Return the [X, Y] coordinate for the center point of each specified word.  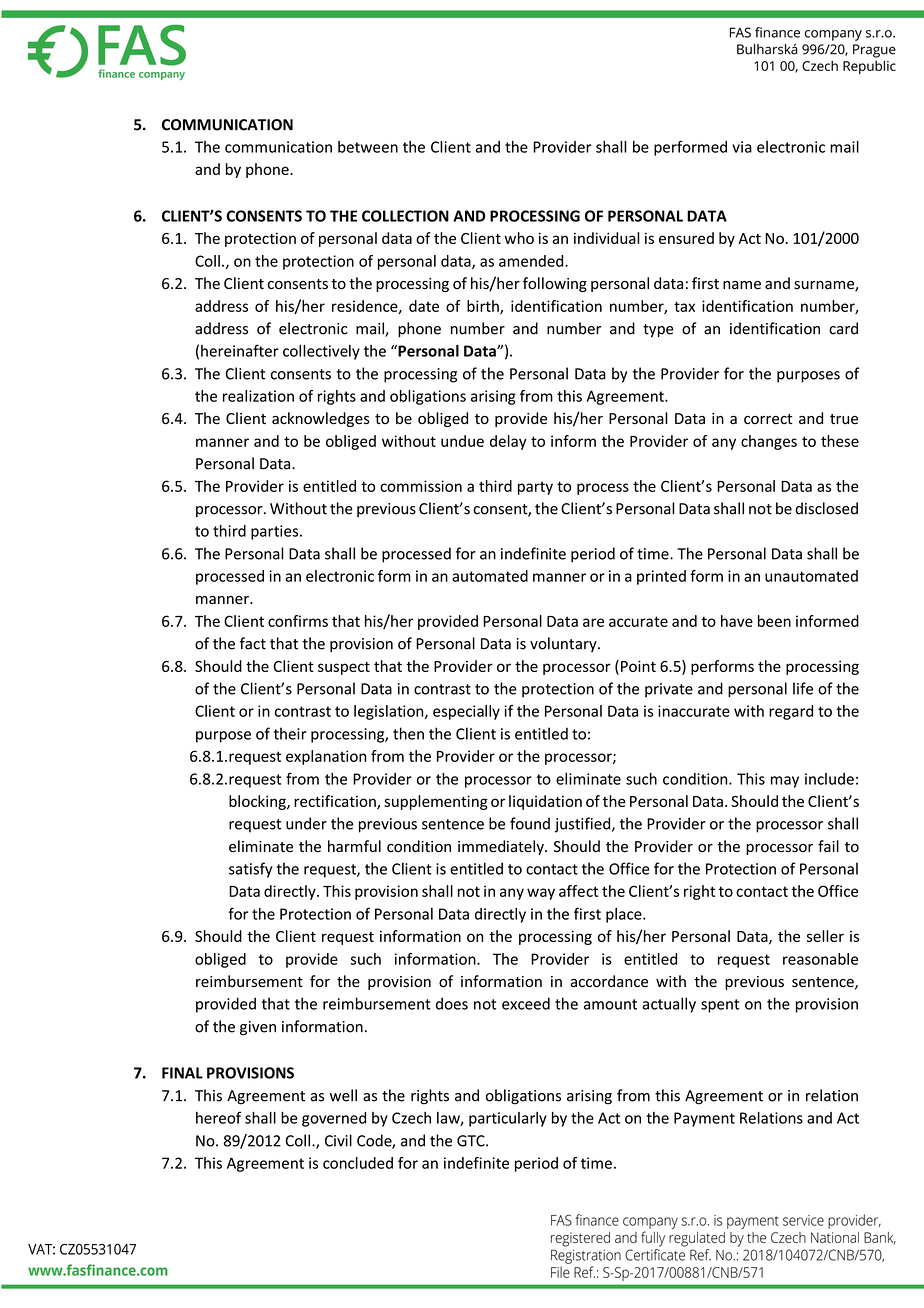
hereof [218, 1117]
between [368, 147]
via [742, 147]
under [306, 823]
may [785, 782]
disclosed [826, 508]
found [530, 823]
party [535, 488]
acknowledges [321, 419]
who [519, 238]
